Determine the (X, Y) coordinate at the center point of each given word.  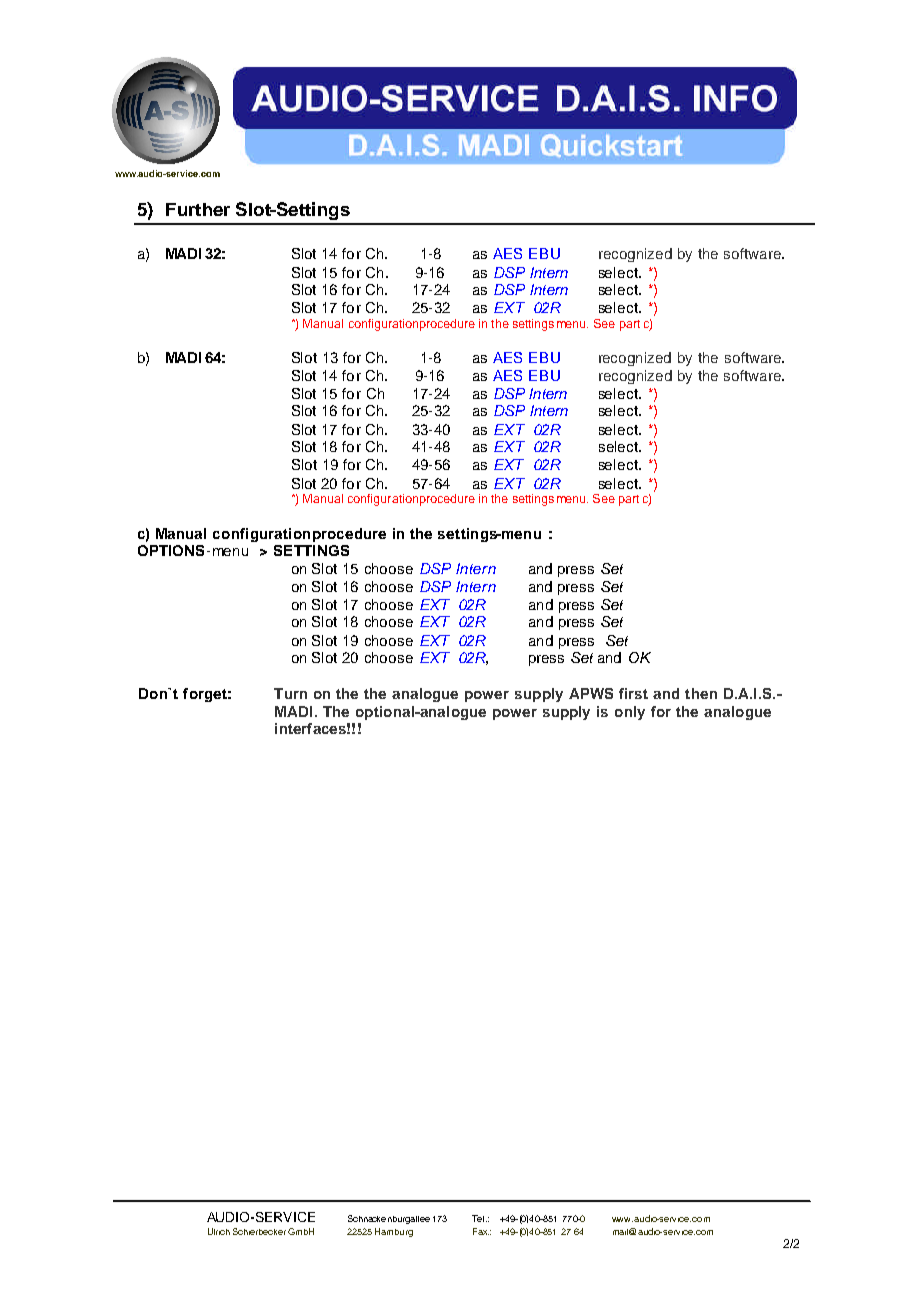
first (633, 693)
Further (198, 209)
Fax (481, 1231)
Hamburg (394, 1232)
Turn (290, 693)
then (701, 693)
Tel (478, 1218)
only (630, 713)
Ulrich (219, 1231)
